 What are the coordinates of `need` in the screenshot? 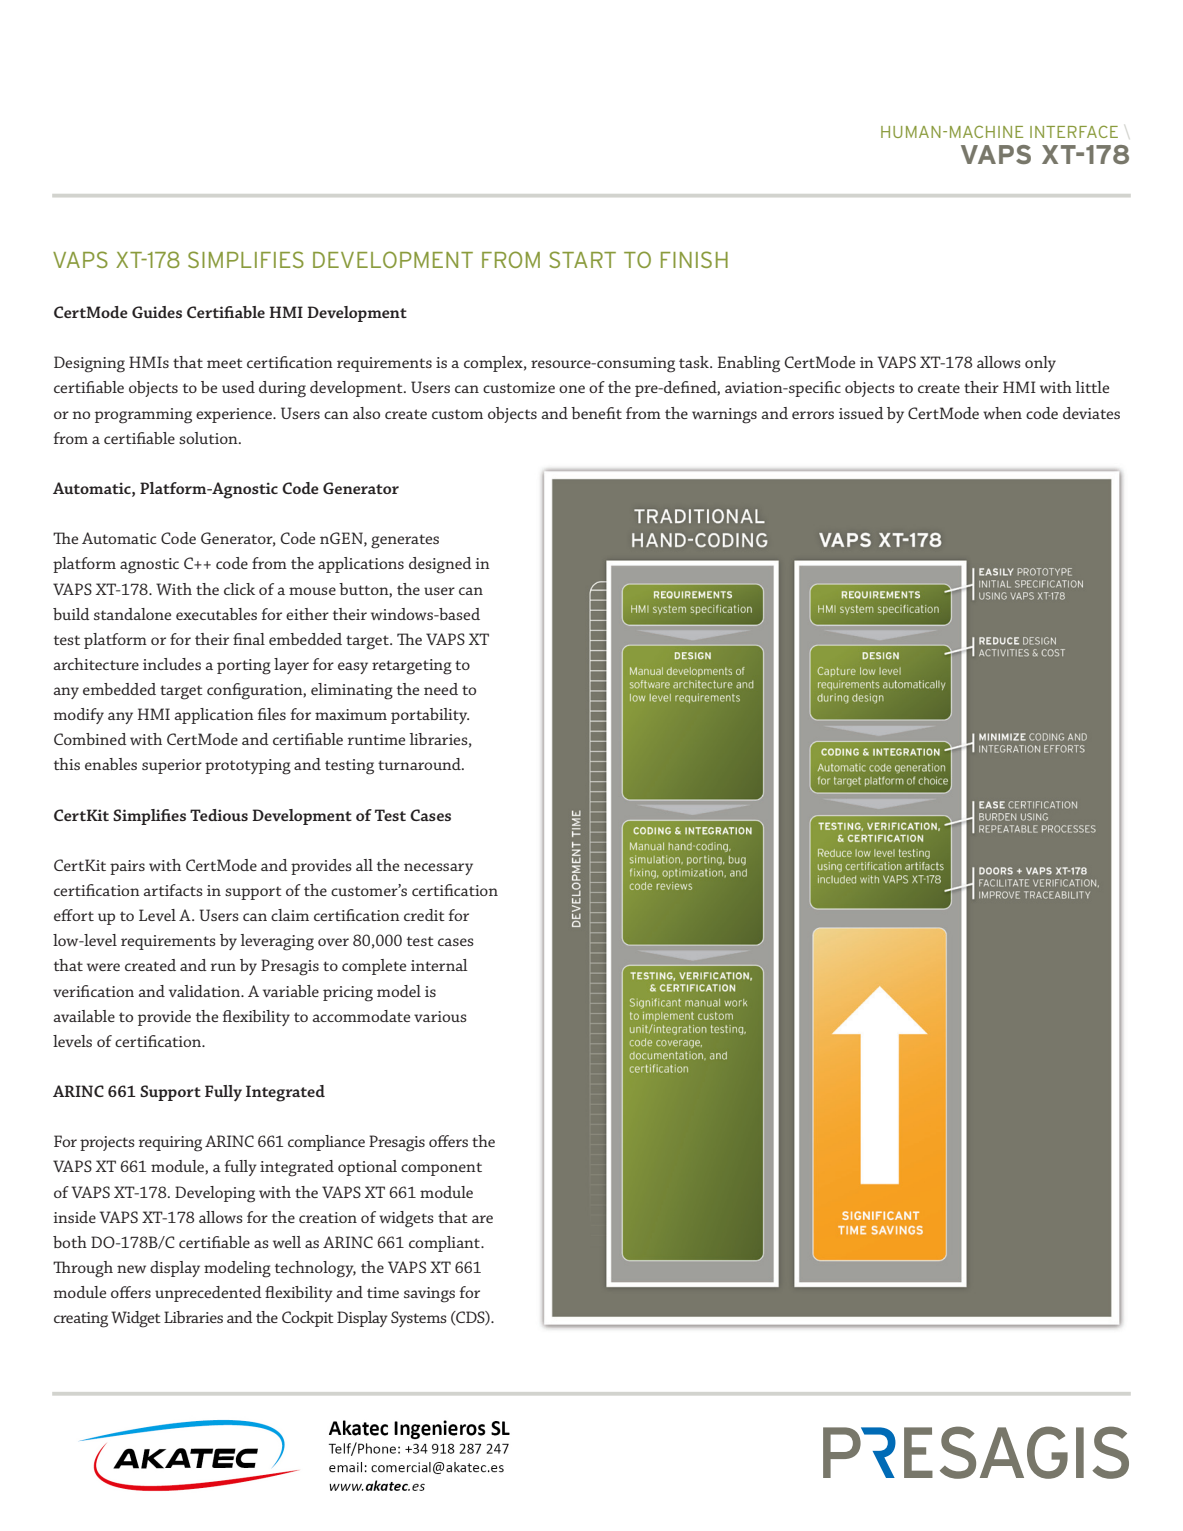 It's located at (441, 689).
